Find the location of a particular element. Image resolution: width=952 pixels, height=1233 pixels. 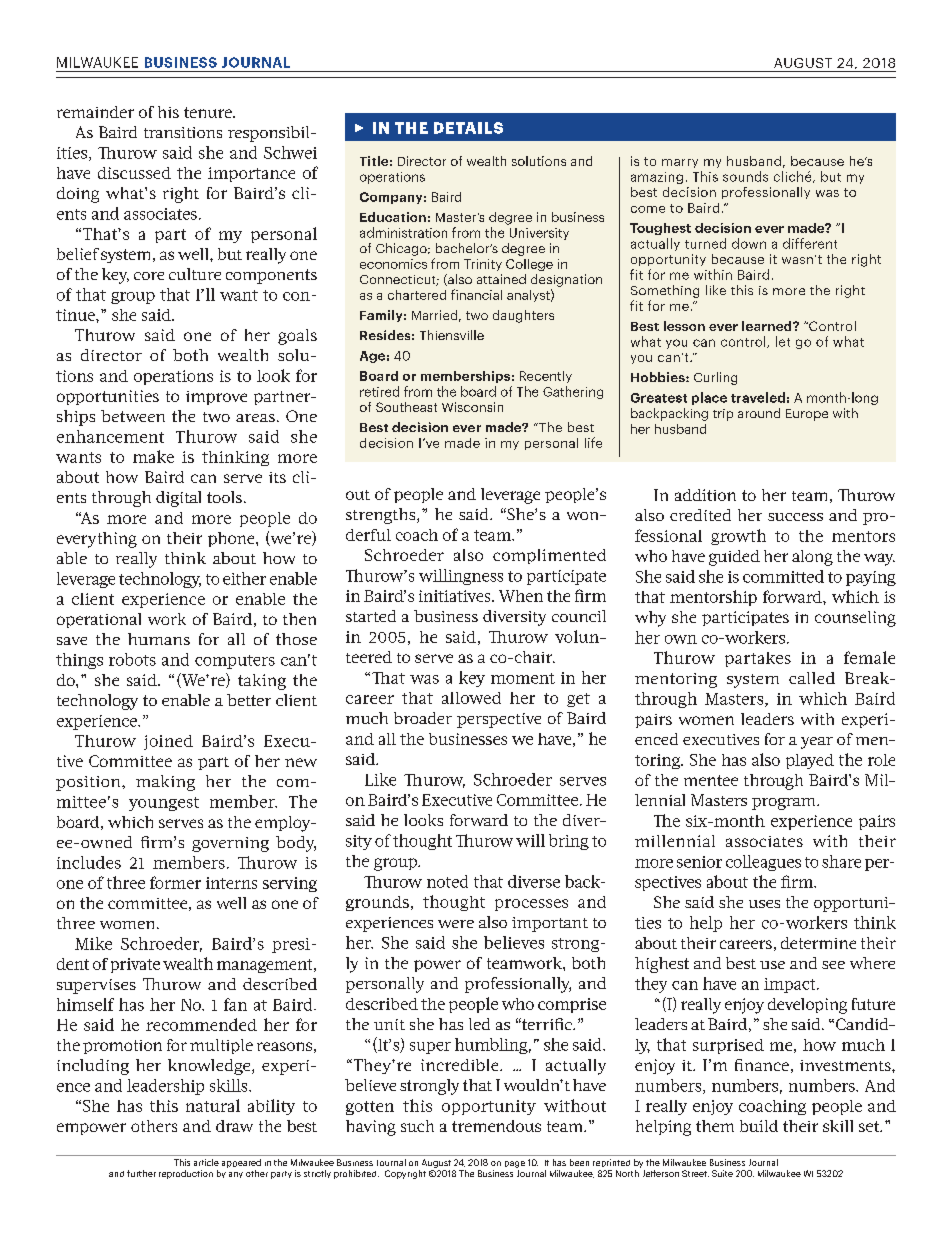

tremendous is located at coordinates (496, 1126).
